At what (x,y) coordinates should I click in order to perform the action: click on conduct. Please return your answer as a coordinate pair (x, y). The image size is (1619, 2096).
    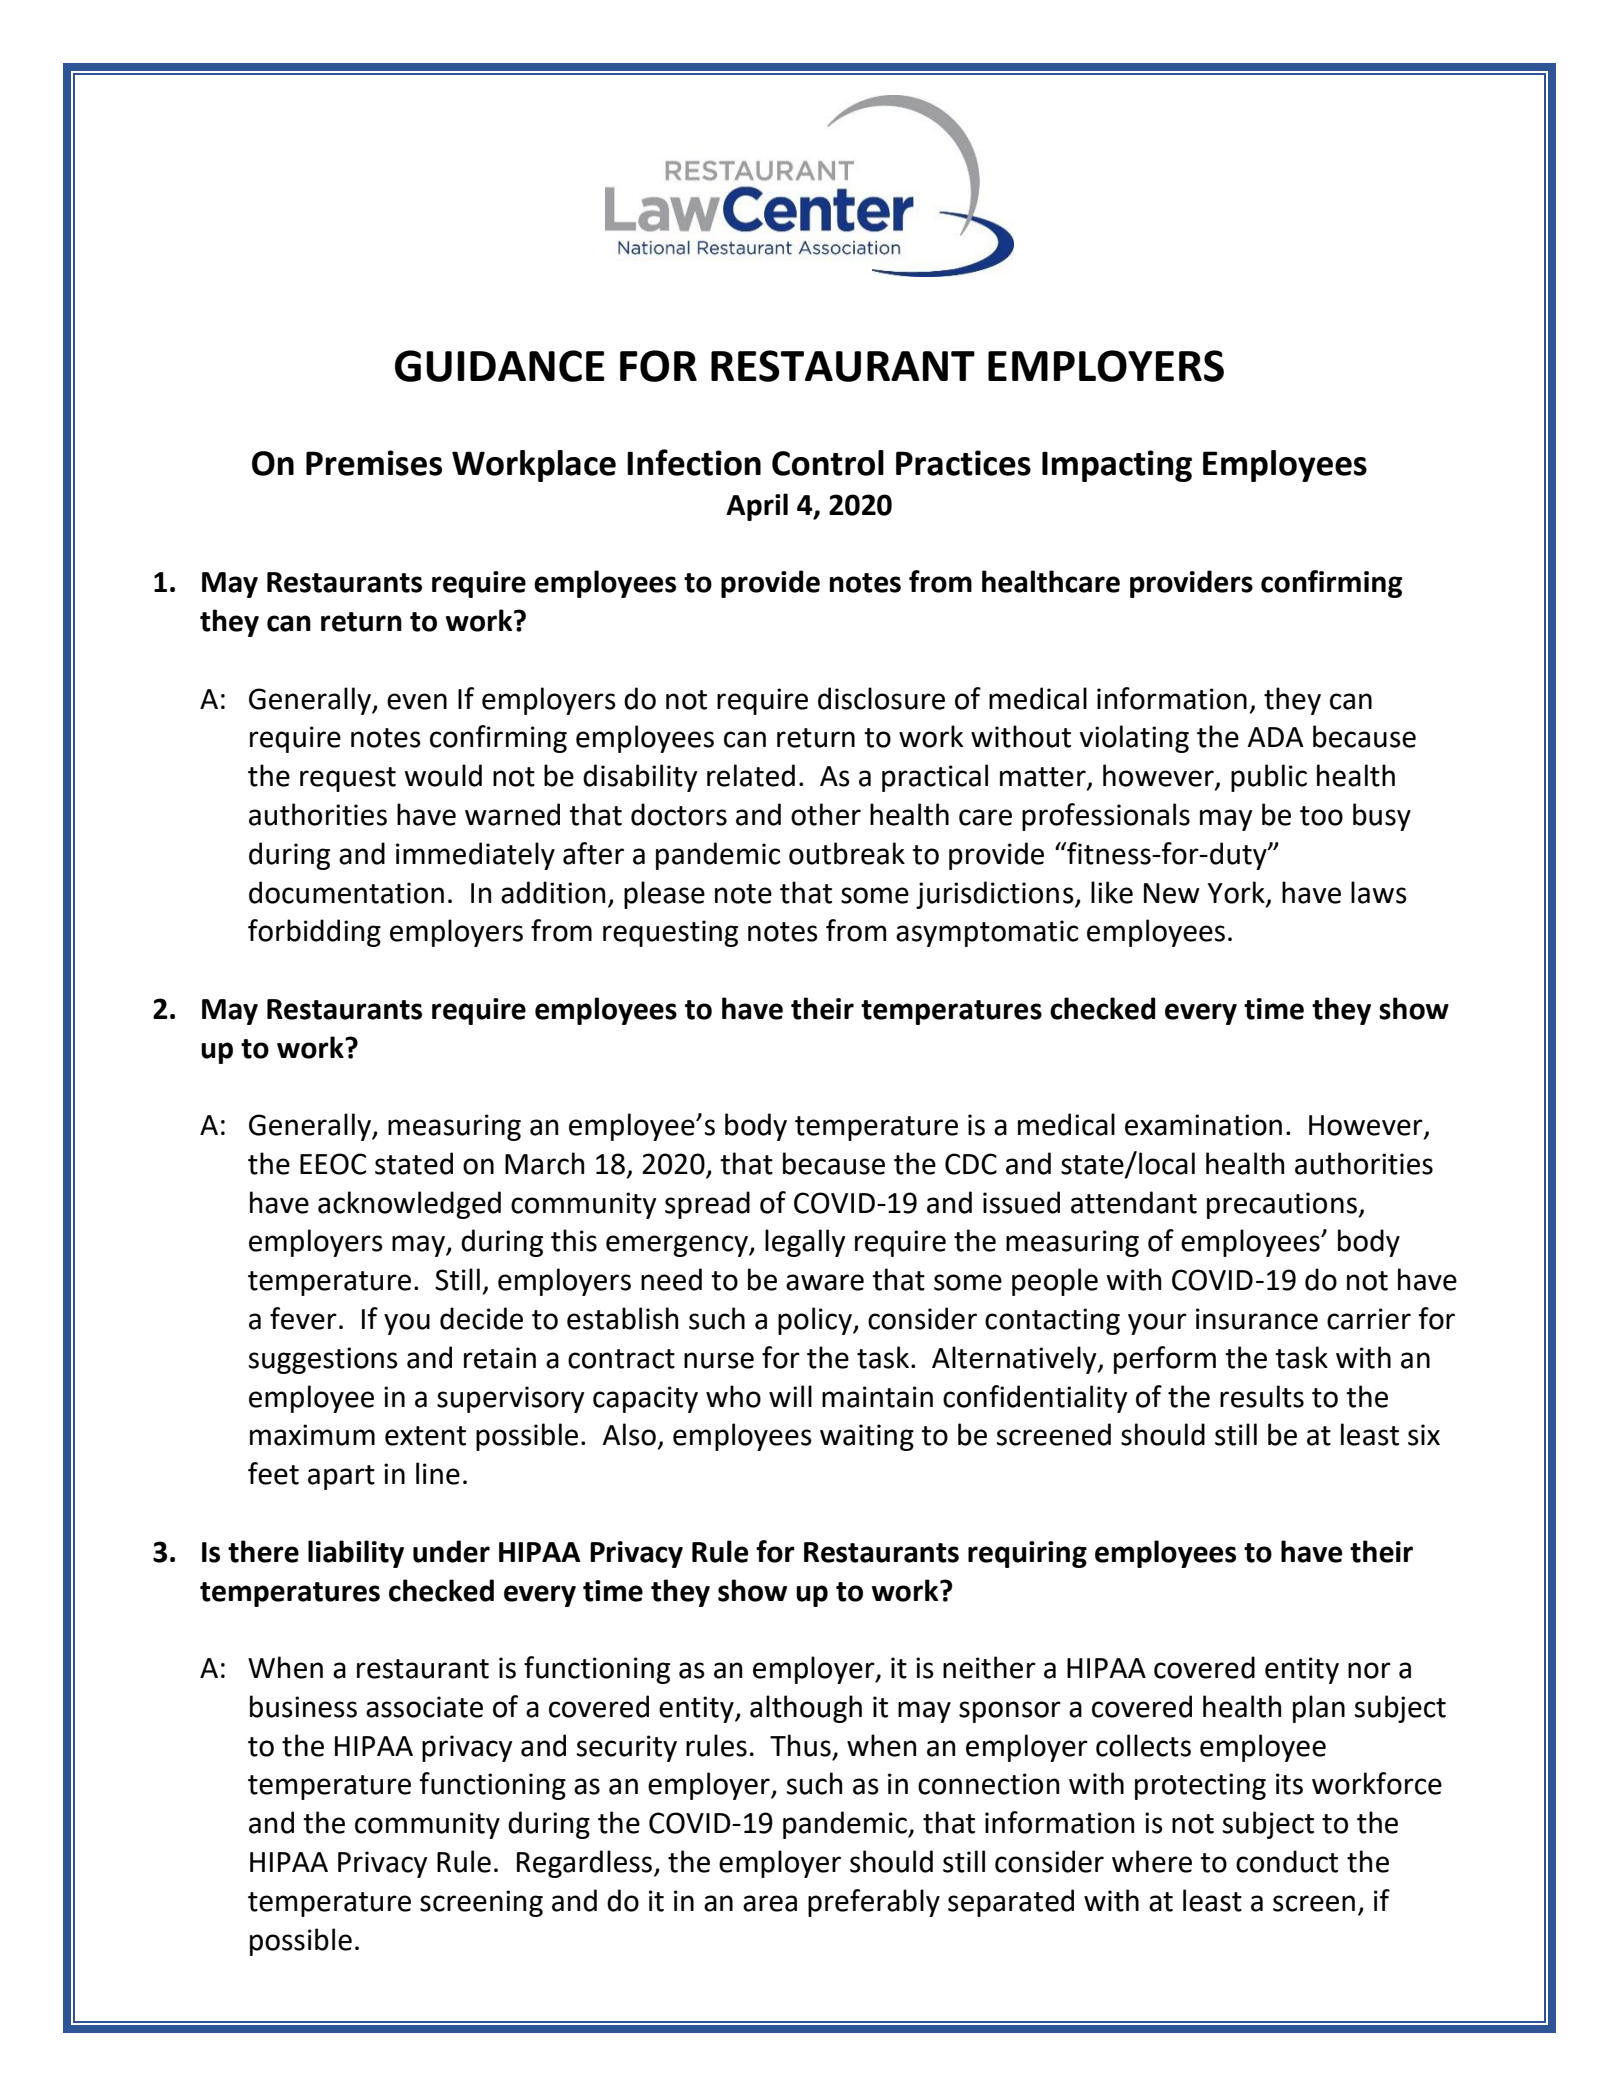
    Looking at the image, I should click on (1287, 1861).
